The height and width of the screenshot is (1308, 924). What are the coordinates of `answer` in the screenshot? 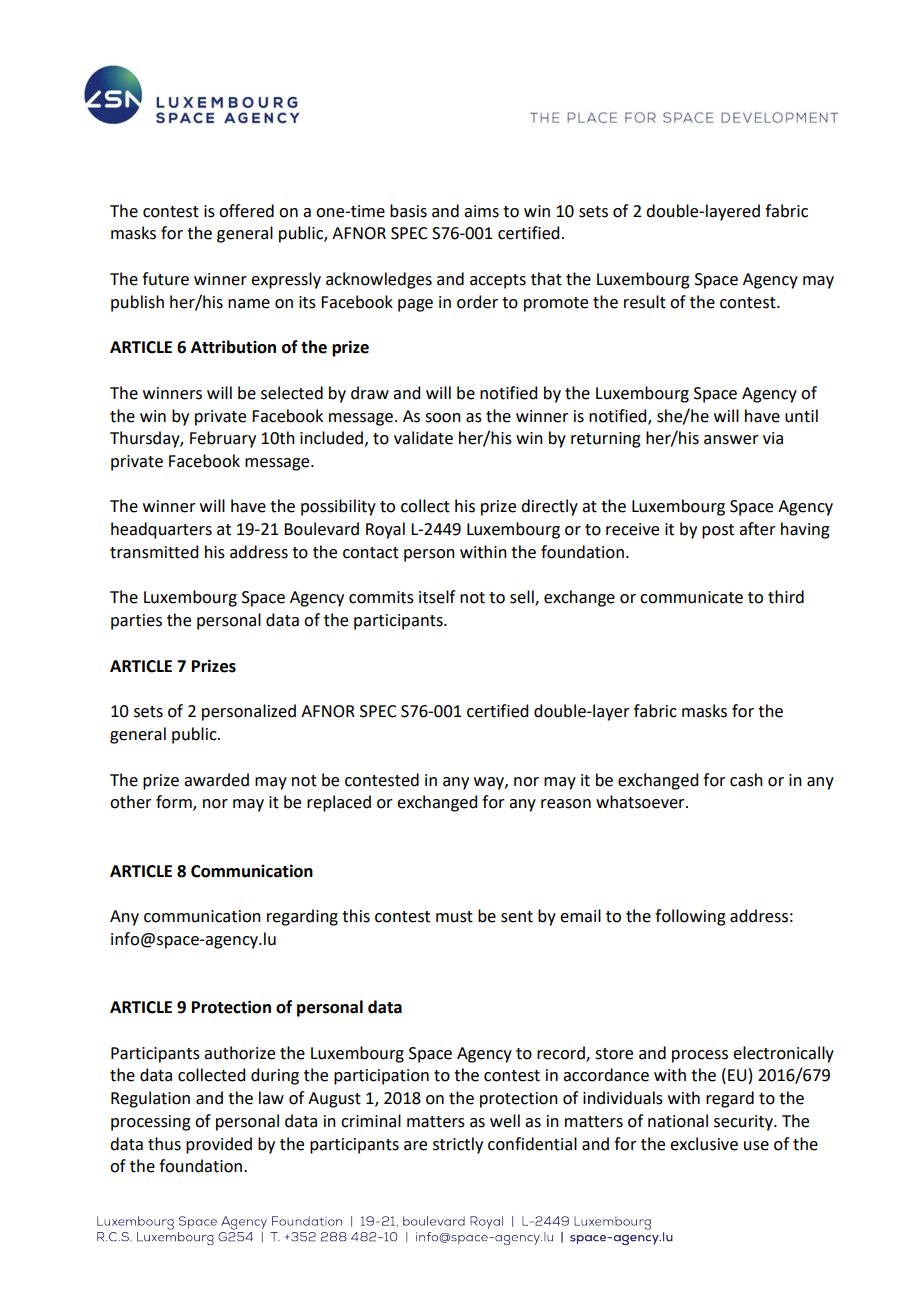 It's located at (731, 440).
